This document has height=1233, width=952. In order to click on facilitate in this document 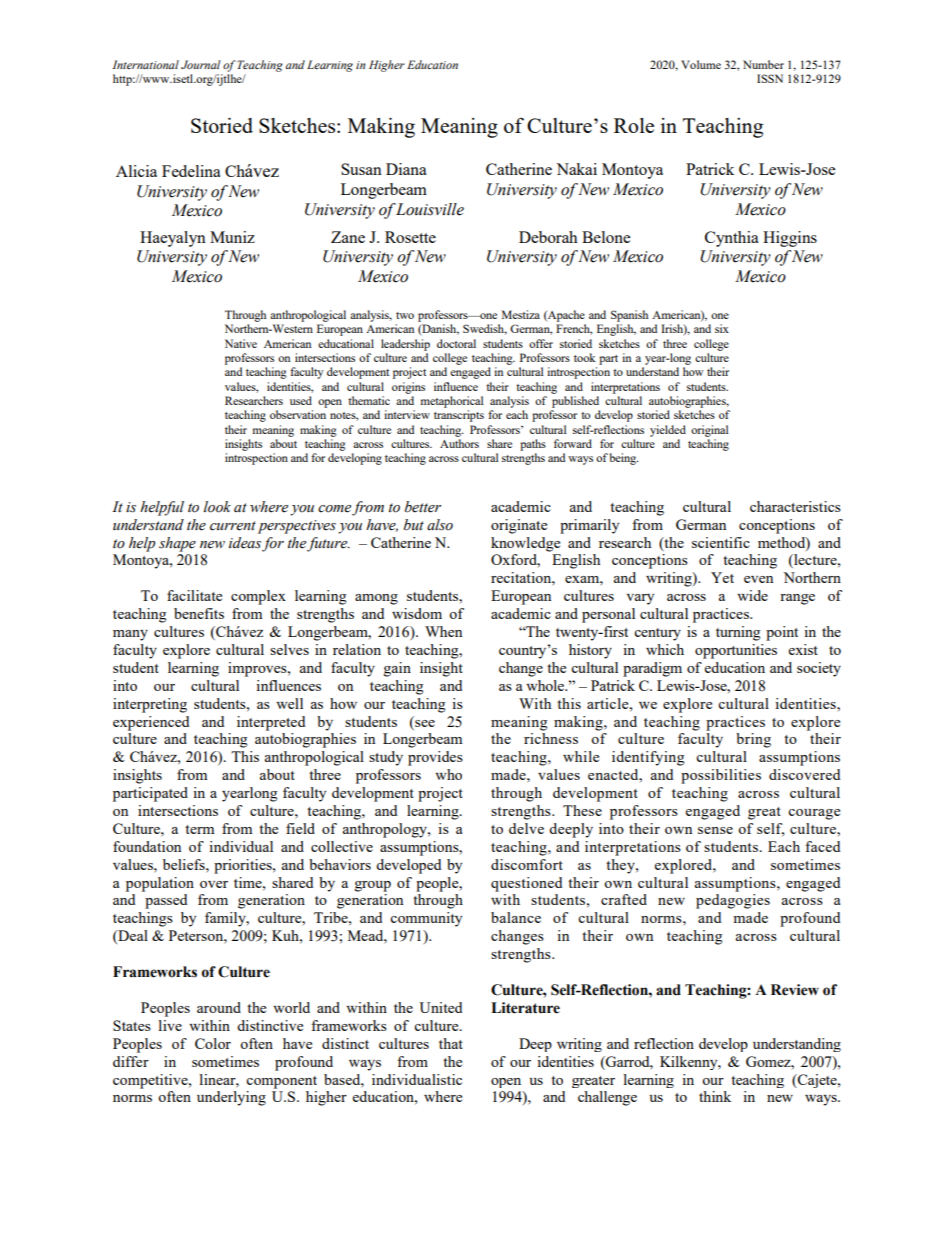, I will do `click(194, 595)`.
